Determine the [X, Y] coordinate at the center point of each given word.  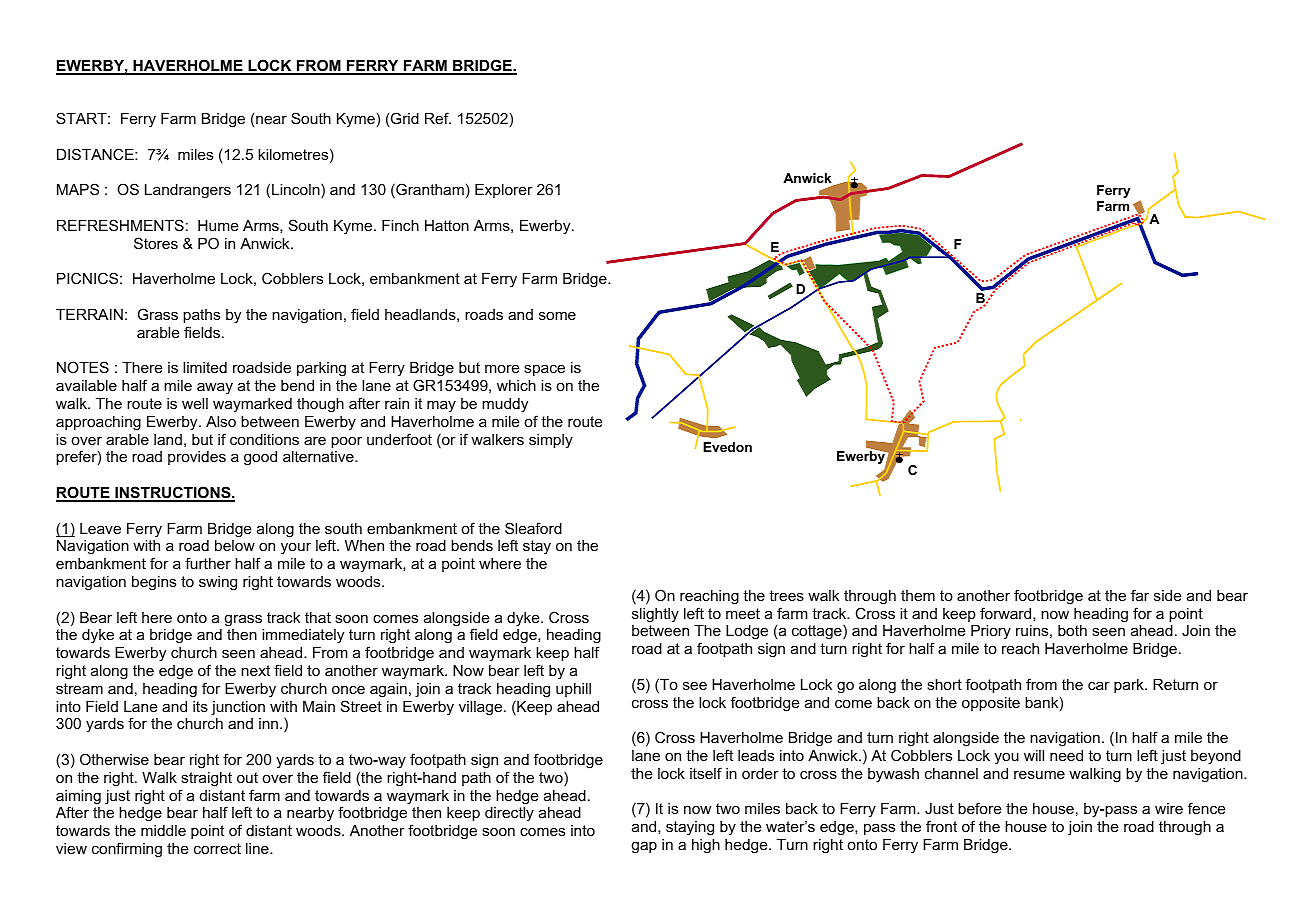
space [544, 370]
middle [163, 830]
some [557, 315]
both [1072, 630]
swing [218, 583]
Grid [404, 119]
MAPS [78, 189]
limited [205, 367]
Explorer [504, 191]
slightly [655, 615]
